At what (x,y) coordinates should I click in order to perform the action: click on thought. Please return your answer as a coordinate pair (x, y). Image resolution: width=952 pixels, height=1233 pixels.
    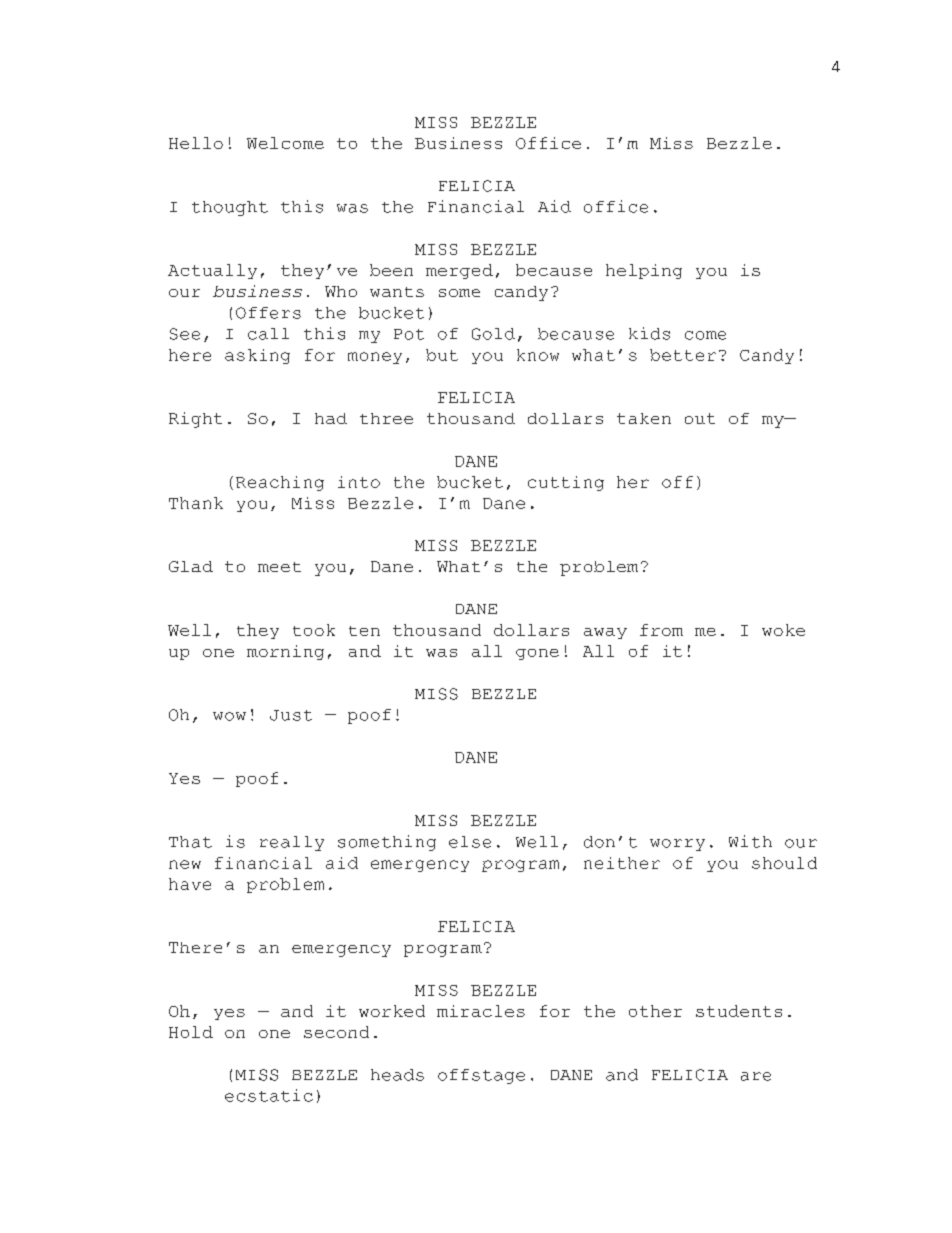
    Looking at the image, I should click on (230, 208).
